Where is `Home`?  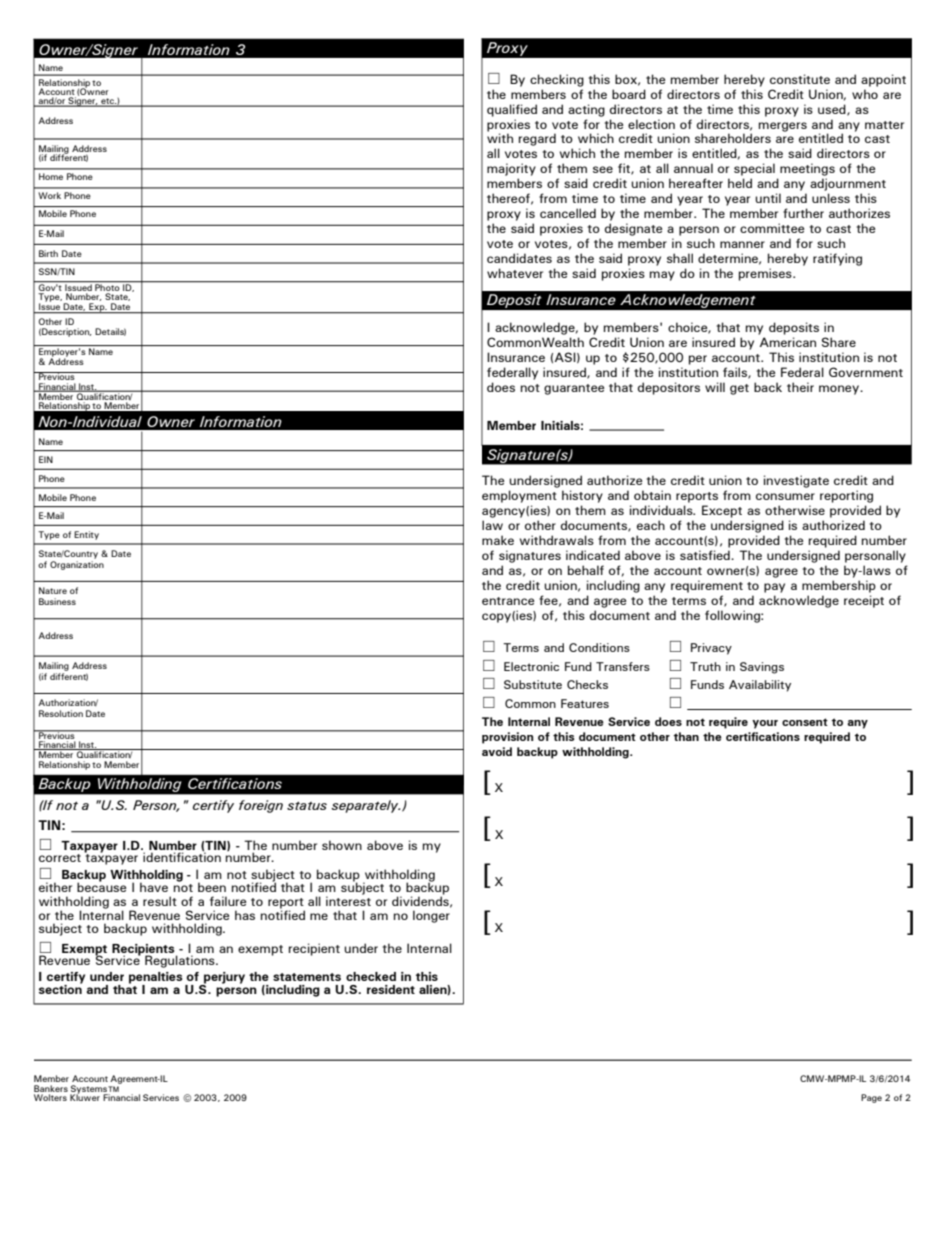 Home is located at coordinates (51, 176).
